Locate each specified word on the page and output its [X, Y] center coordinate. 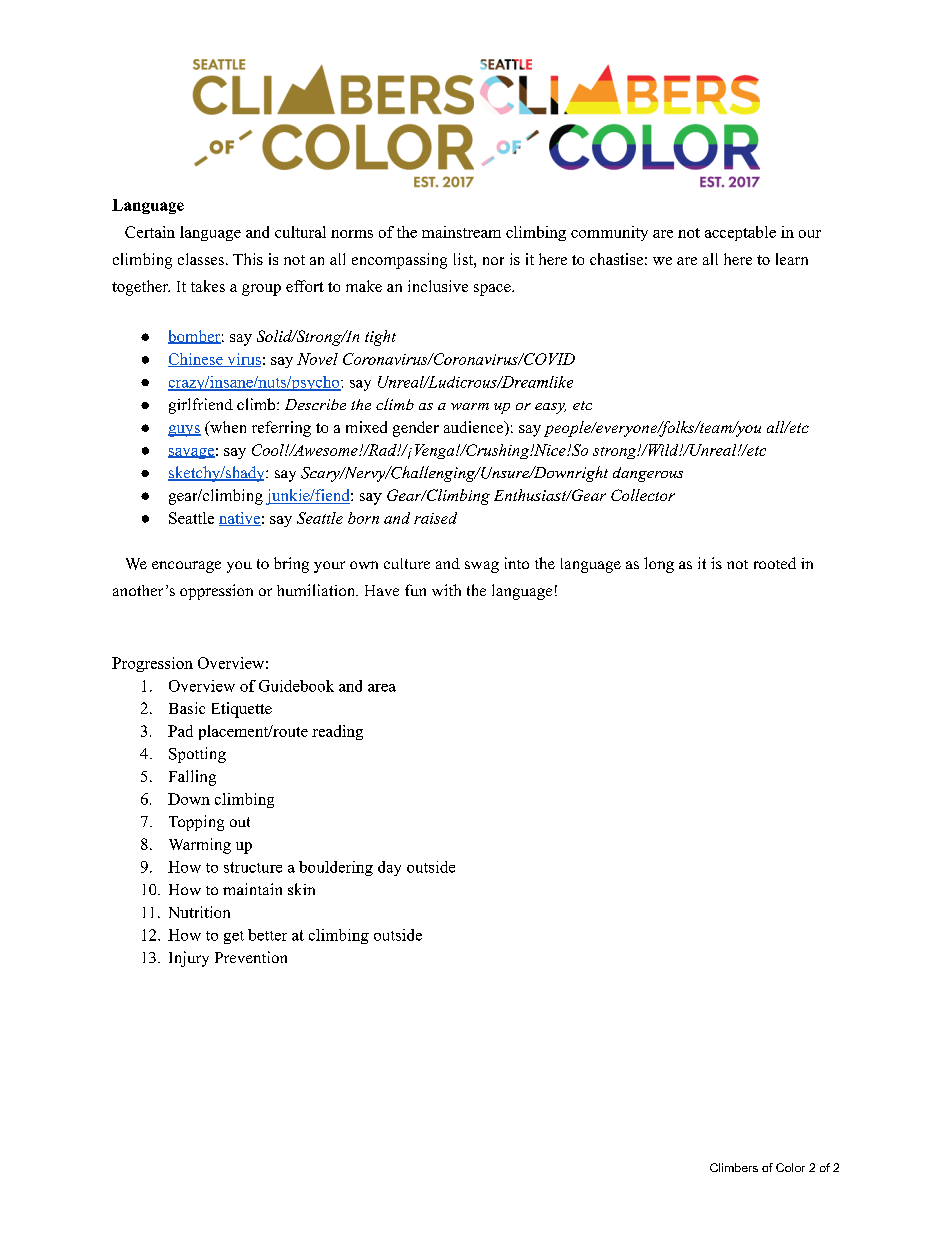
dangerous [648, 474]
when [227, 428]
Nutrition [199, 912]
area [382, 688]
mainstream [461, 232]
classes [201, 259]
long [659, 565]
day [389, 868]
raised [435, 518]
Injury [189, 959]
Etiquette [242, 710]
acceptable [740, 233]
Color [790, 1167]
